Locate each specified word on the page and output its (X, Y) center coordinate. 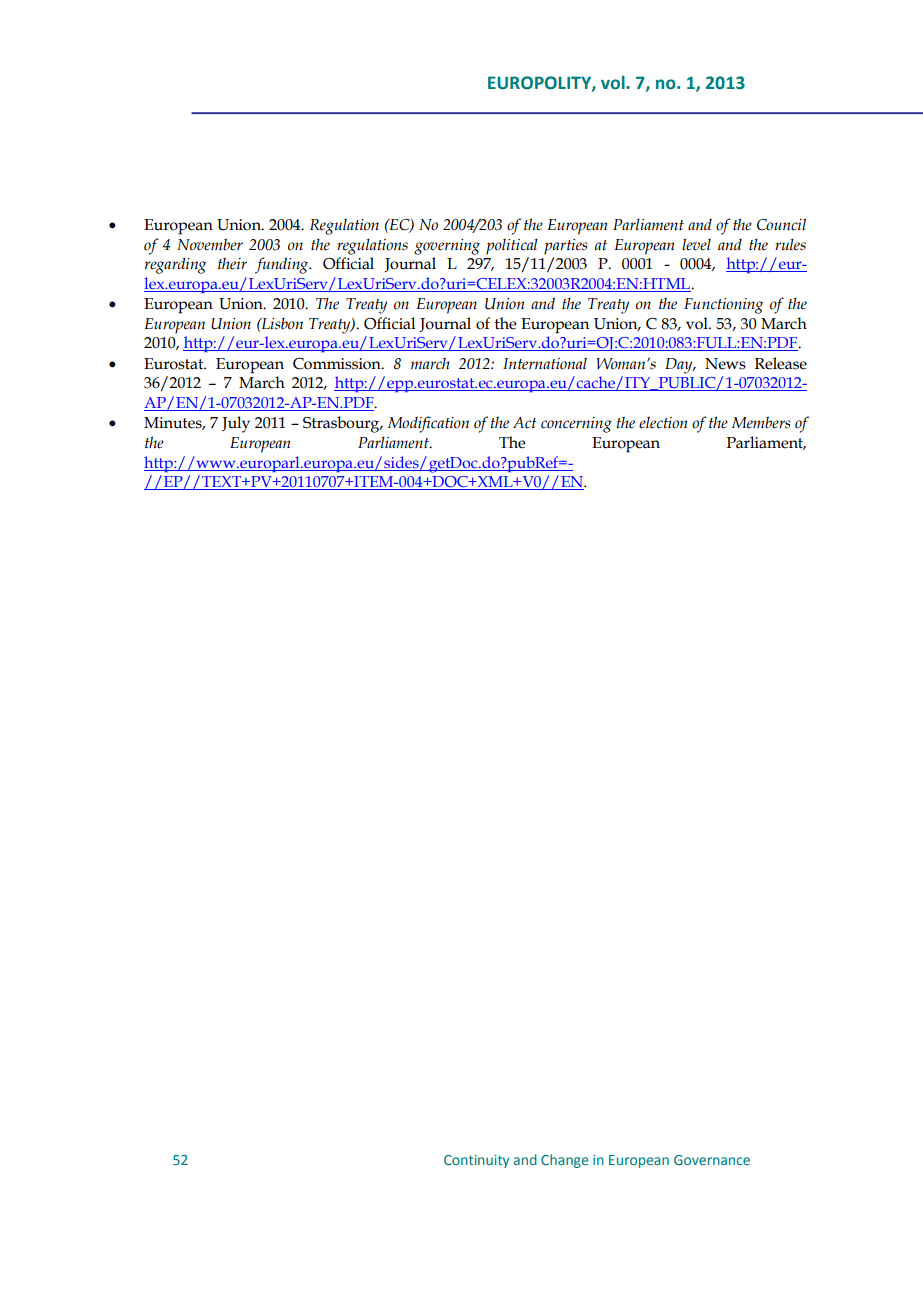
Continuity (476, 1161)
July (236, 424)
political (512, 246)
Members (761, 422)
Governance (712, 1160)
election (663, 422)
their (232, 263)
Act (525, 423)
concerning (576, 425)
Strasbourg (342, 424)
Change (565, 1161)
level (696, 244)
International (545, 363)
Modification (428, 424)
